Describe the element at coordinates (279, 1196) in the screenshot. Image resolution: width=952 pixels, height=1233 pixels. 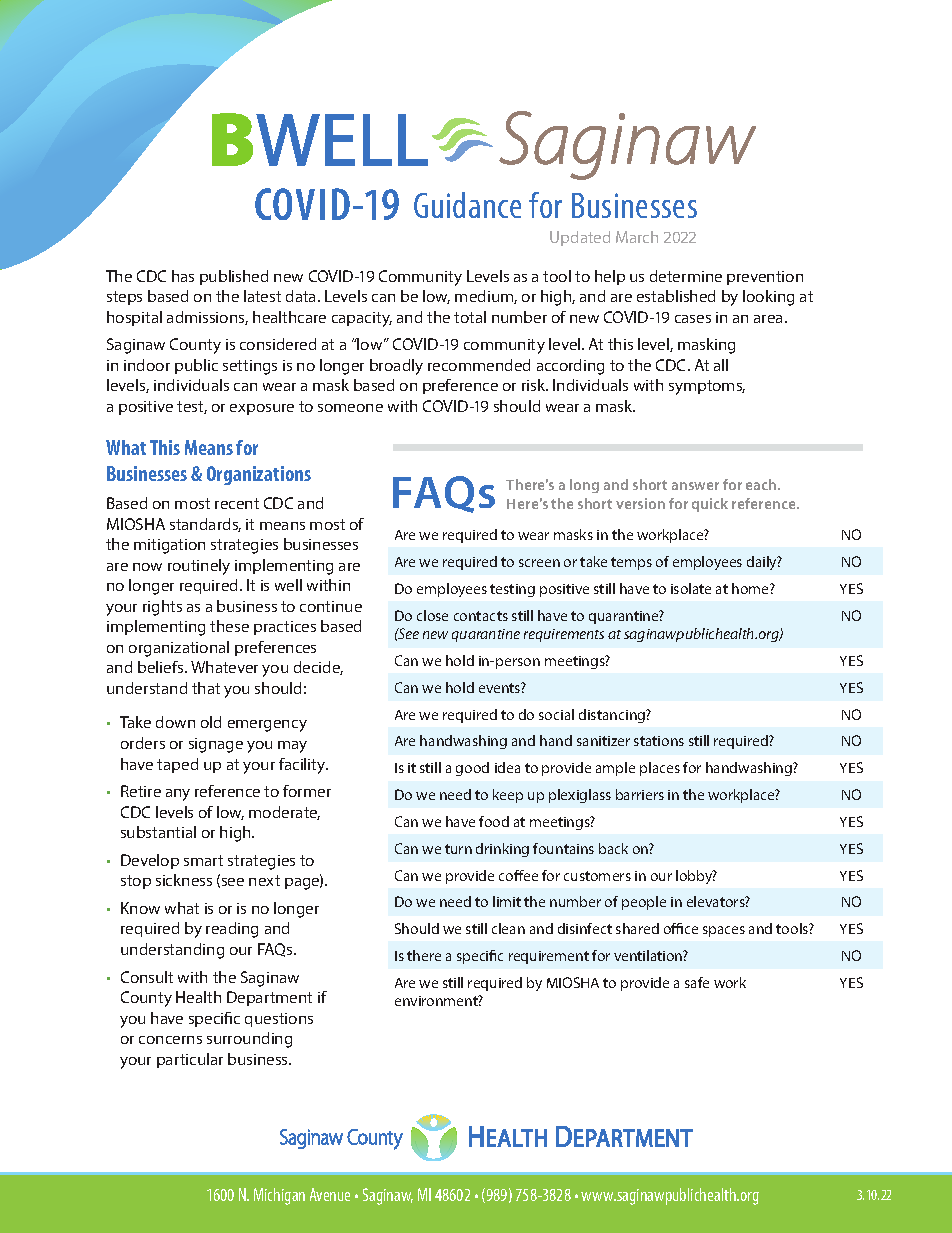
I see `Michigan` at that location.
